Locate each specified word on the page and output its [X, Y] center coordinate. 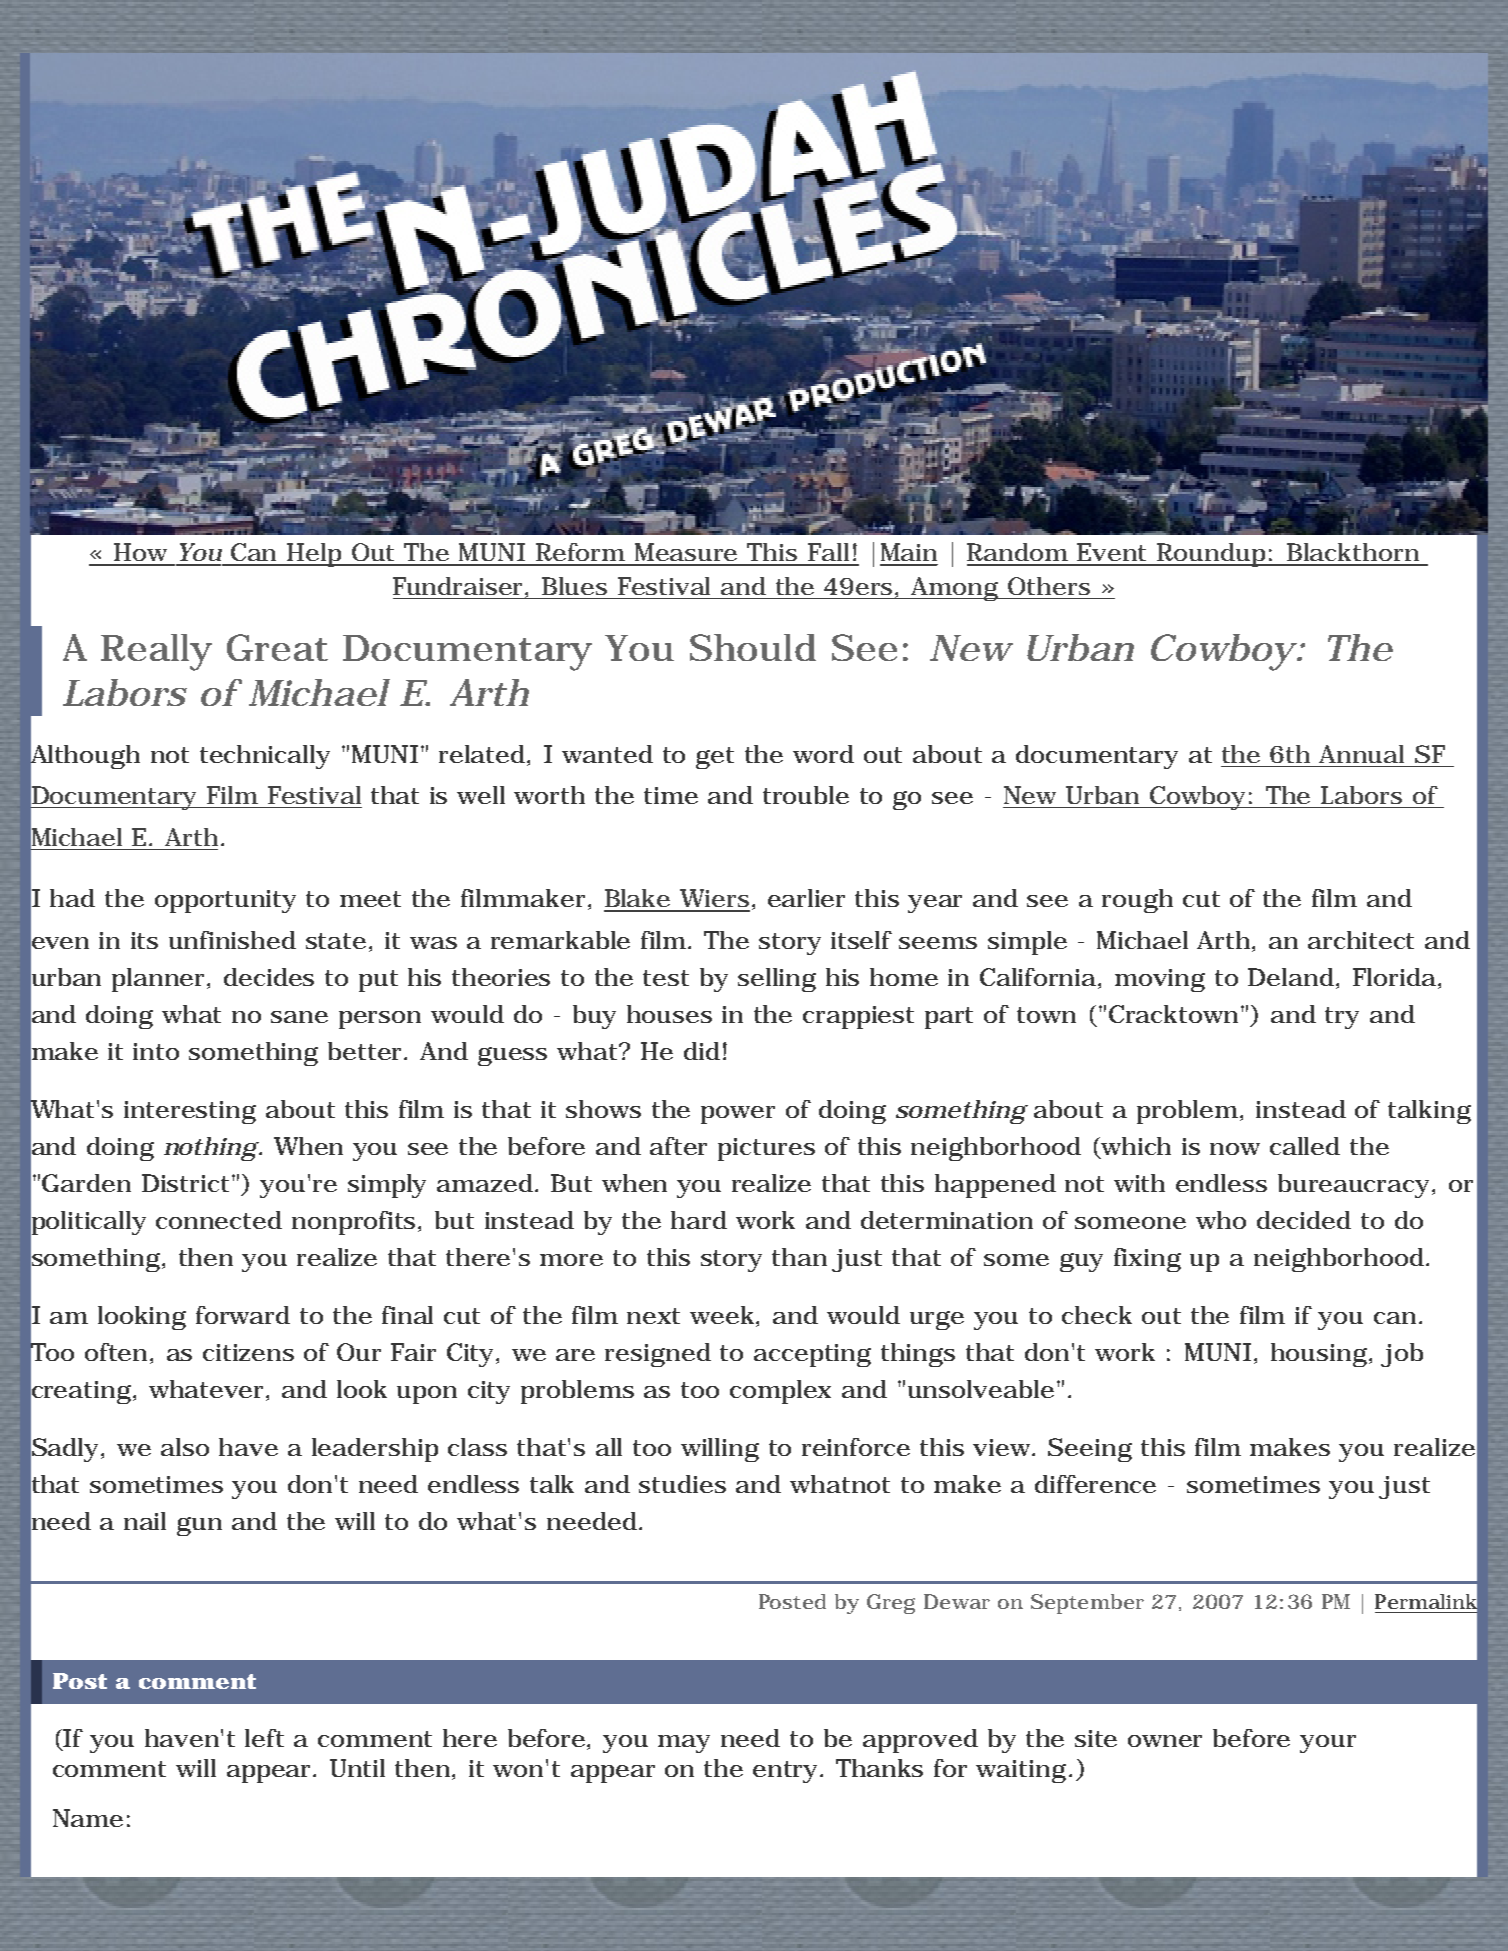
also [185, 1447]
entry [787, 1772]
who [1221, 1220]
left [264, 1738]
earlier [806, 898]
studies [682, 1484]
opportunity [225, 901]
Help [315, 555]
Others [1049, 586]
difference [1095, 1484]
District [187, 1183]
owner [1165, 1741]
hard [699, 1220]
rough [1137, 901]
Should [753, 647]
